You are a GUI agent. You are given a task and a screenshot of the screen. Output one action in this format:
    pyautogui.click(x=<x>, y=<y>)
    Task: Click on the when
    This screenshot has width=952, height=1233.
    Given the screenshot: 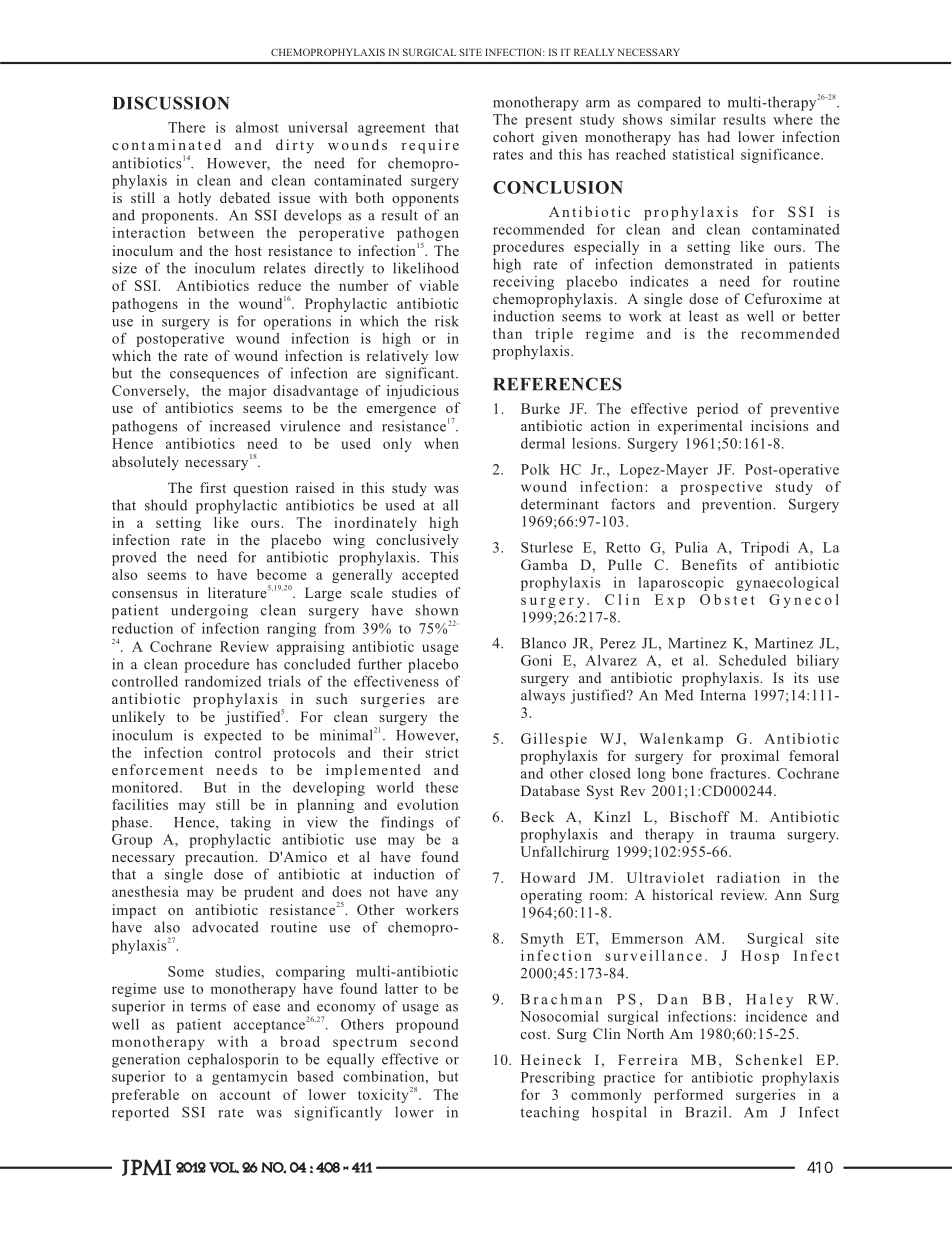 What is the action you would take?
    pyautogui.click(x=441, y=443)
